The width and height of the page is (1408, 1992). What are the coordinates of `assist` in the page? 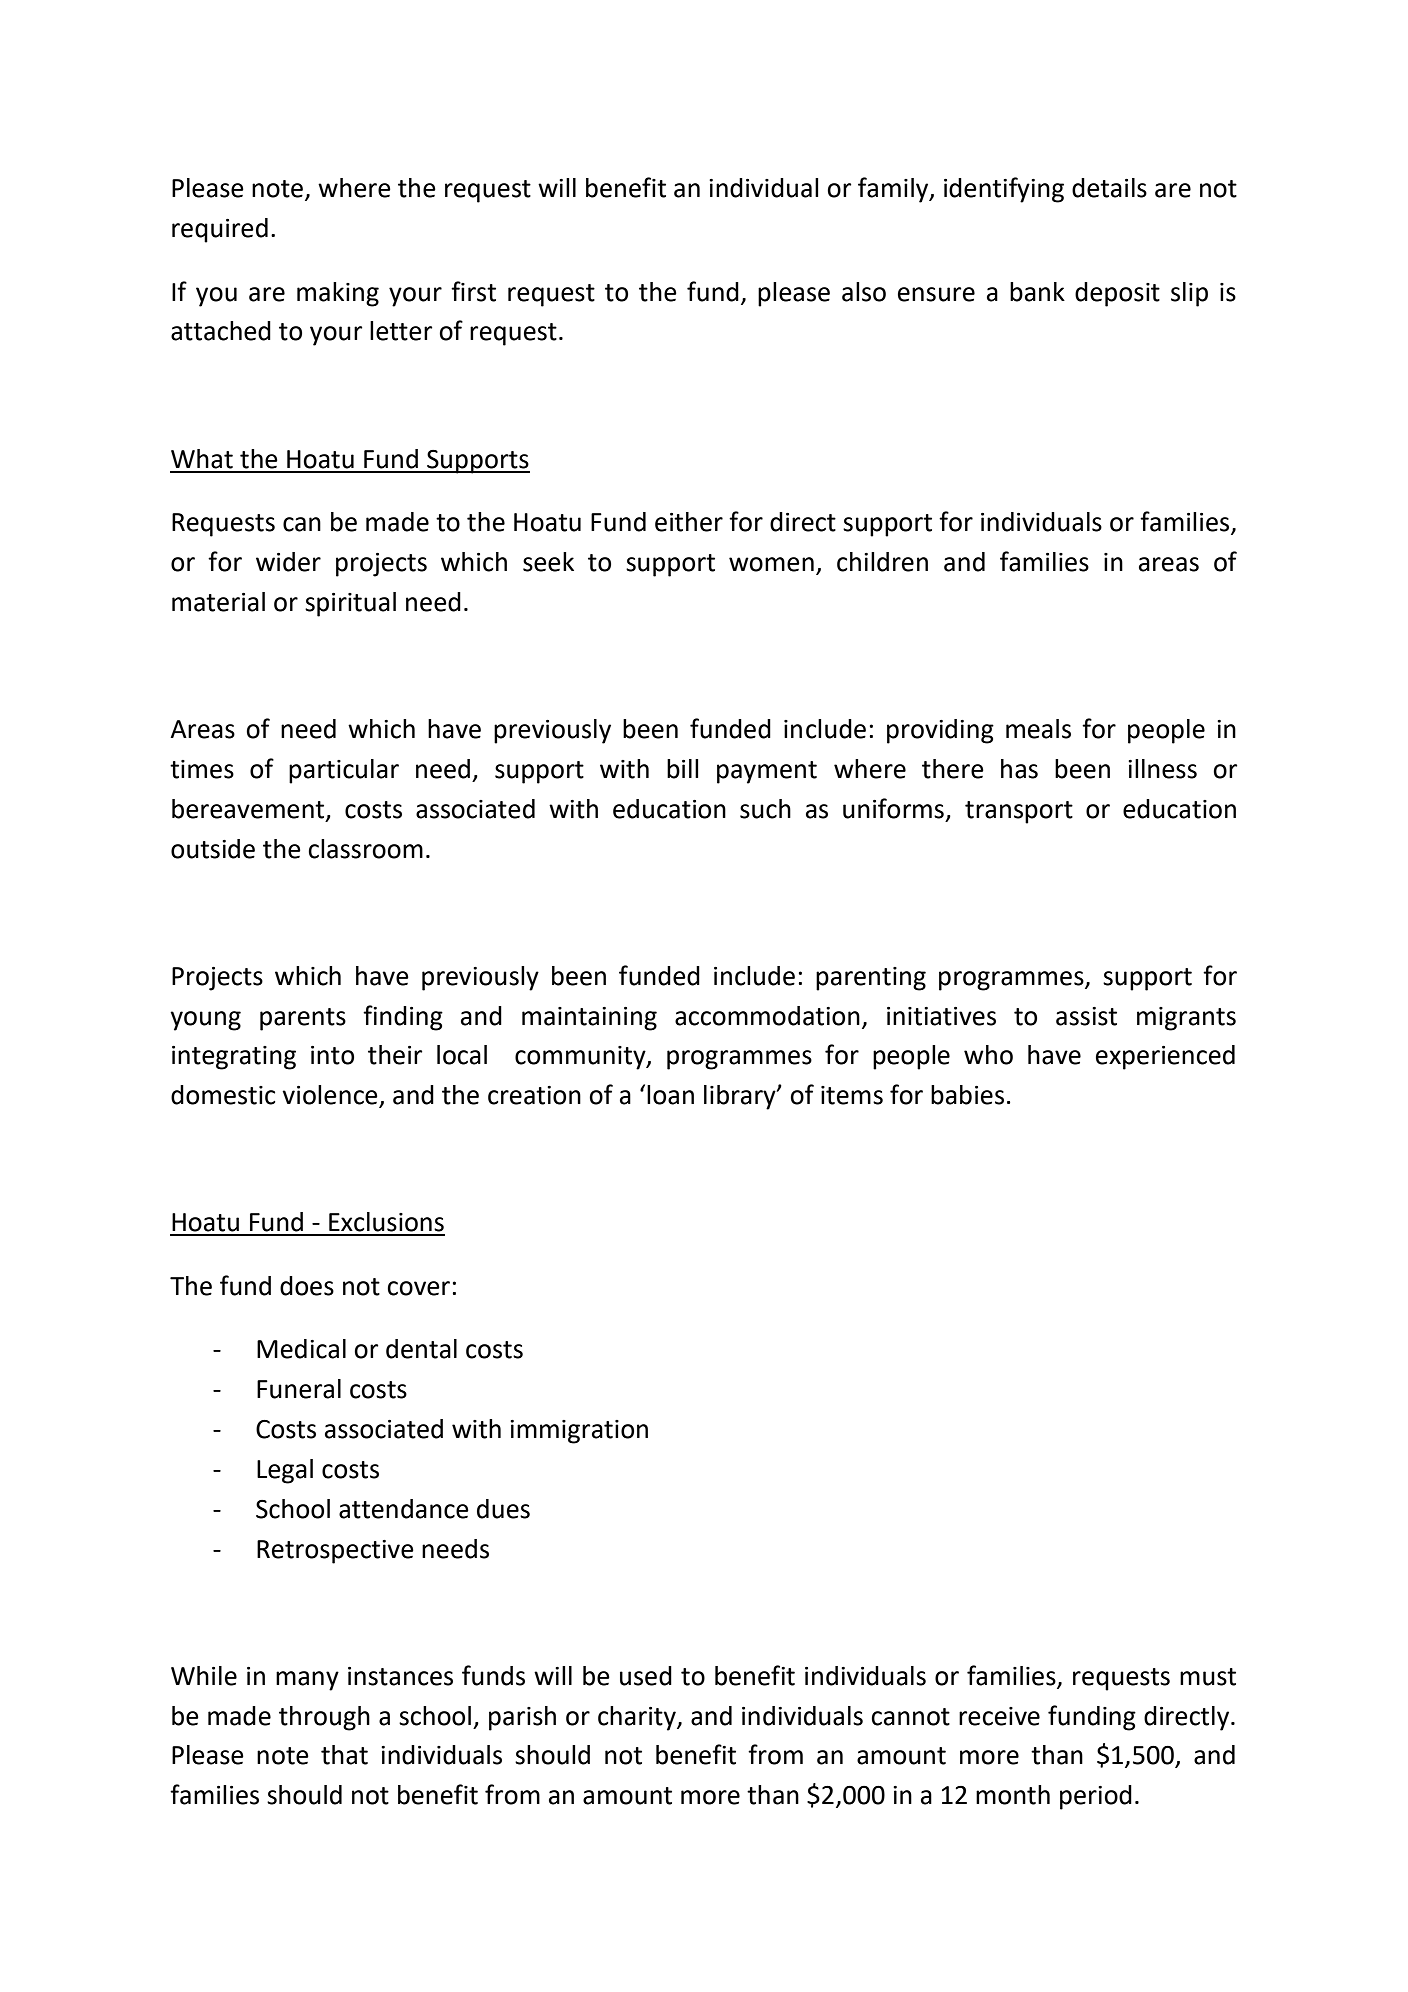 It's located at (1086, 1016).
